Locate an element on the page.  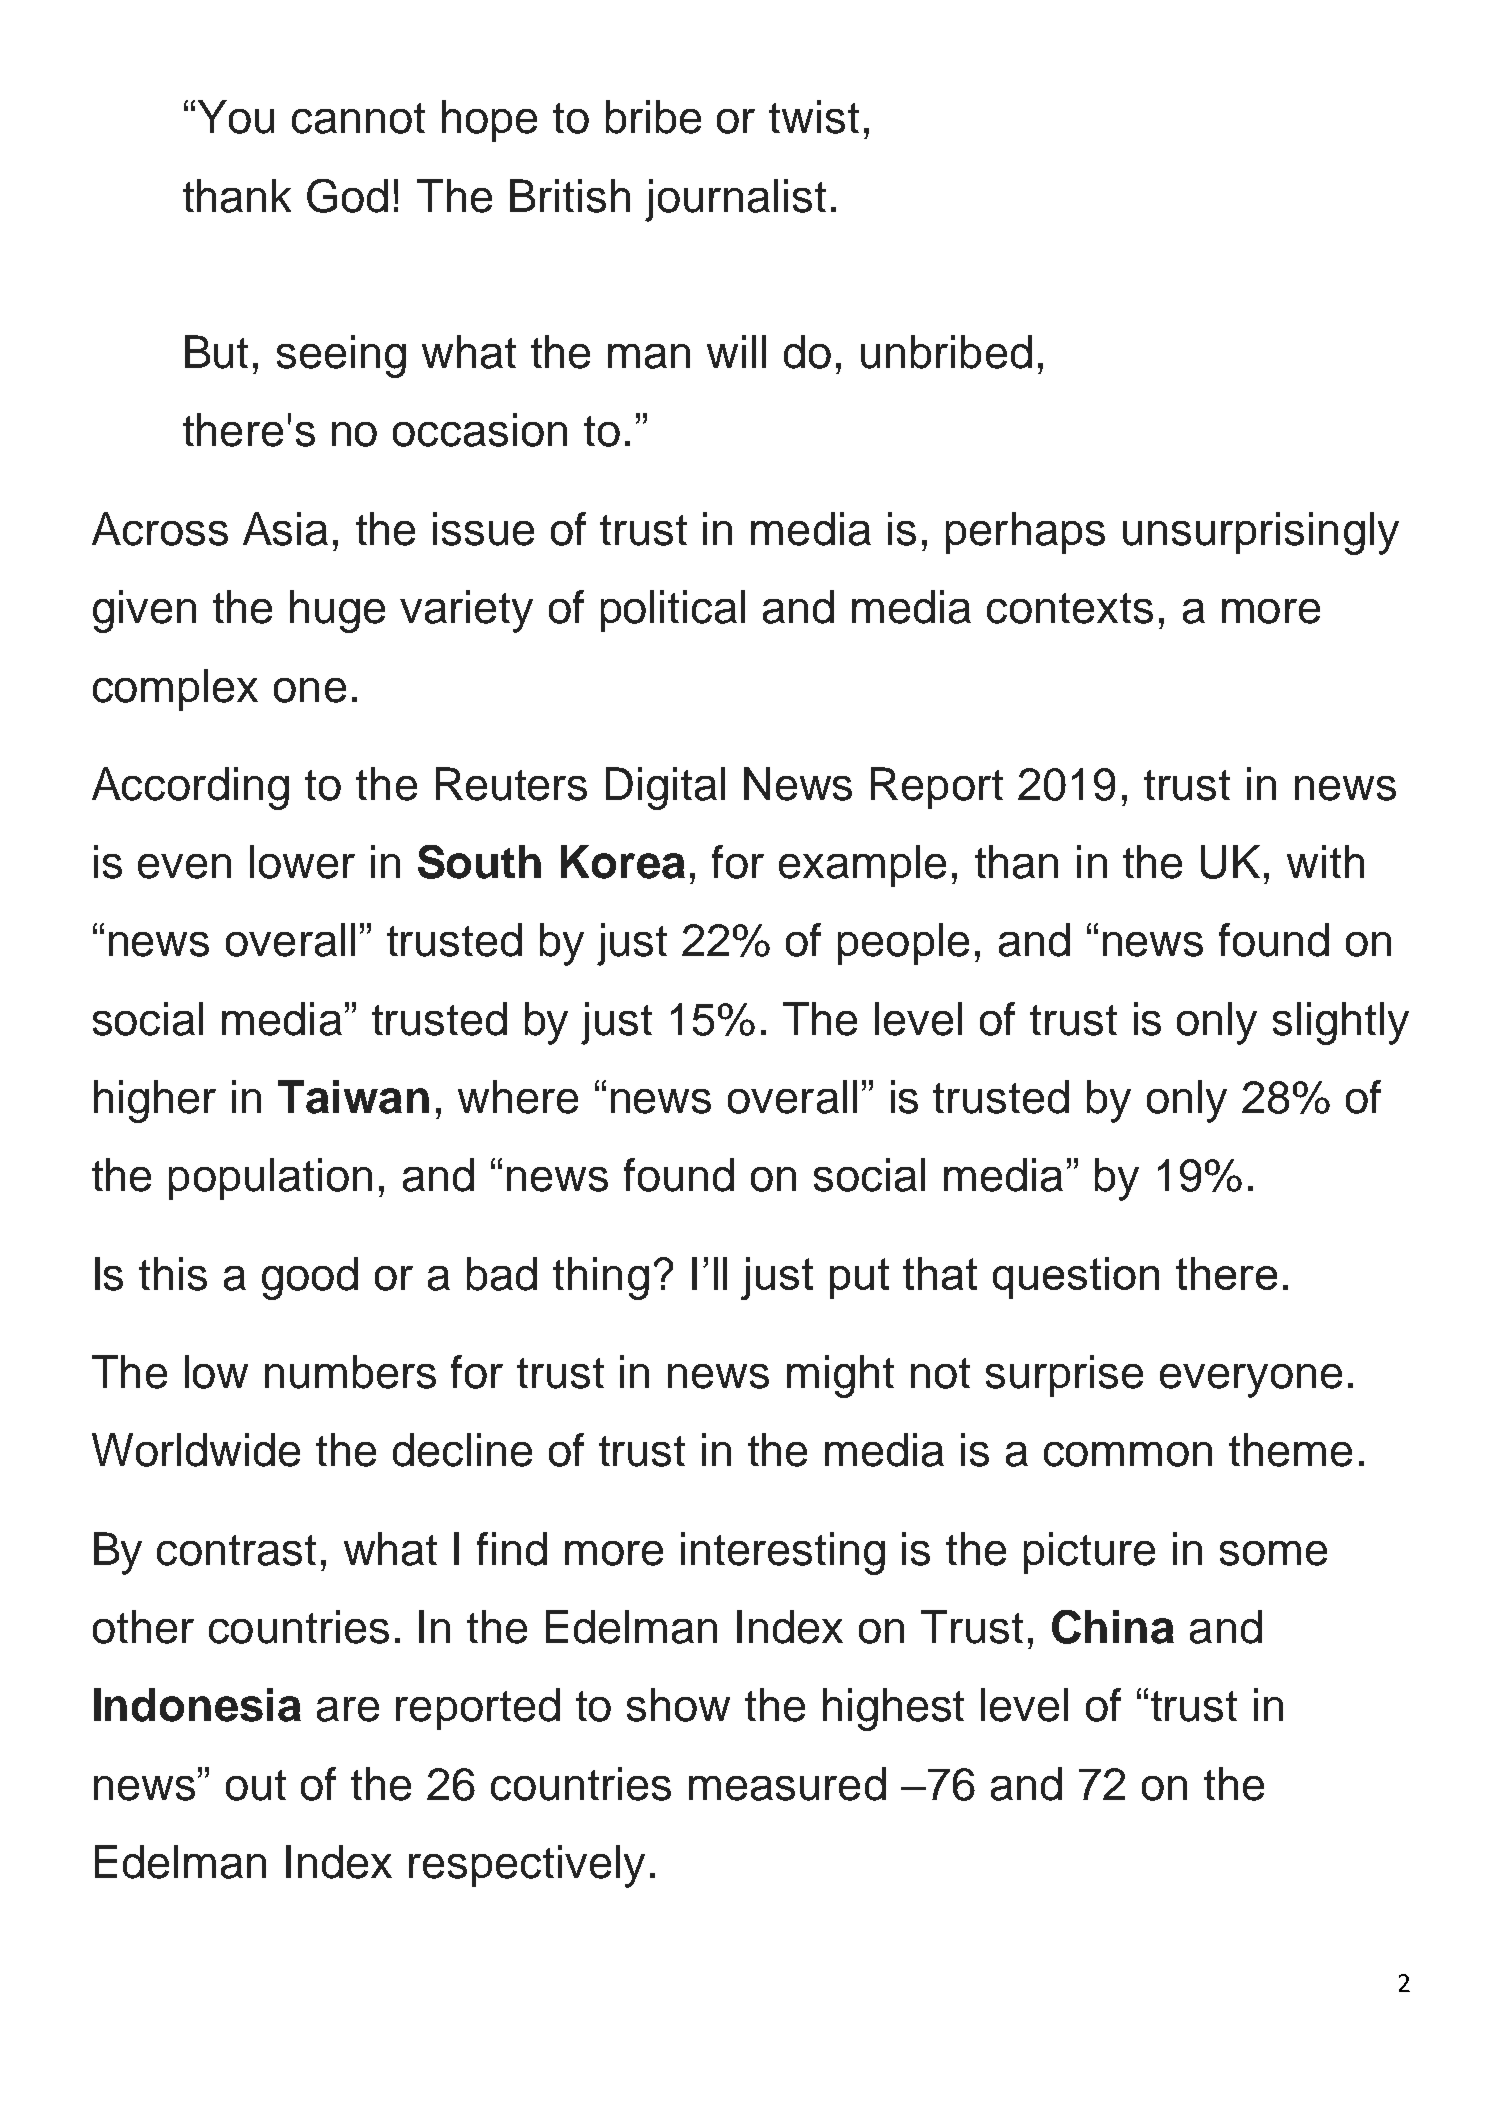
twist is located at coordinates (814, 117).
